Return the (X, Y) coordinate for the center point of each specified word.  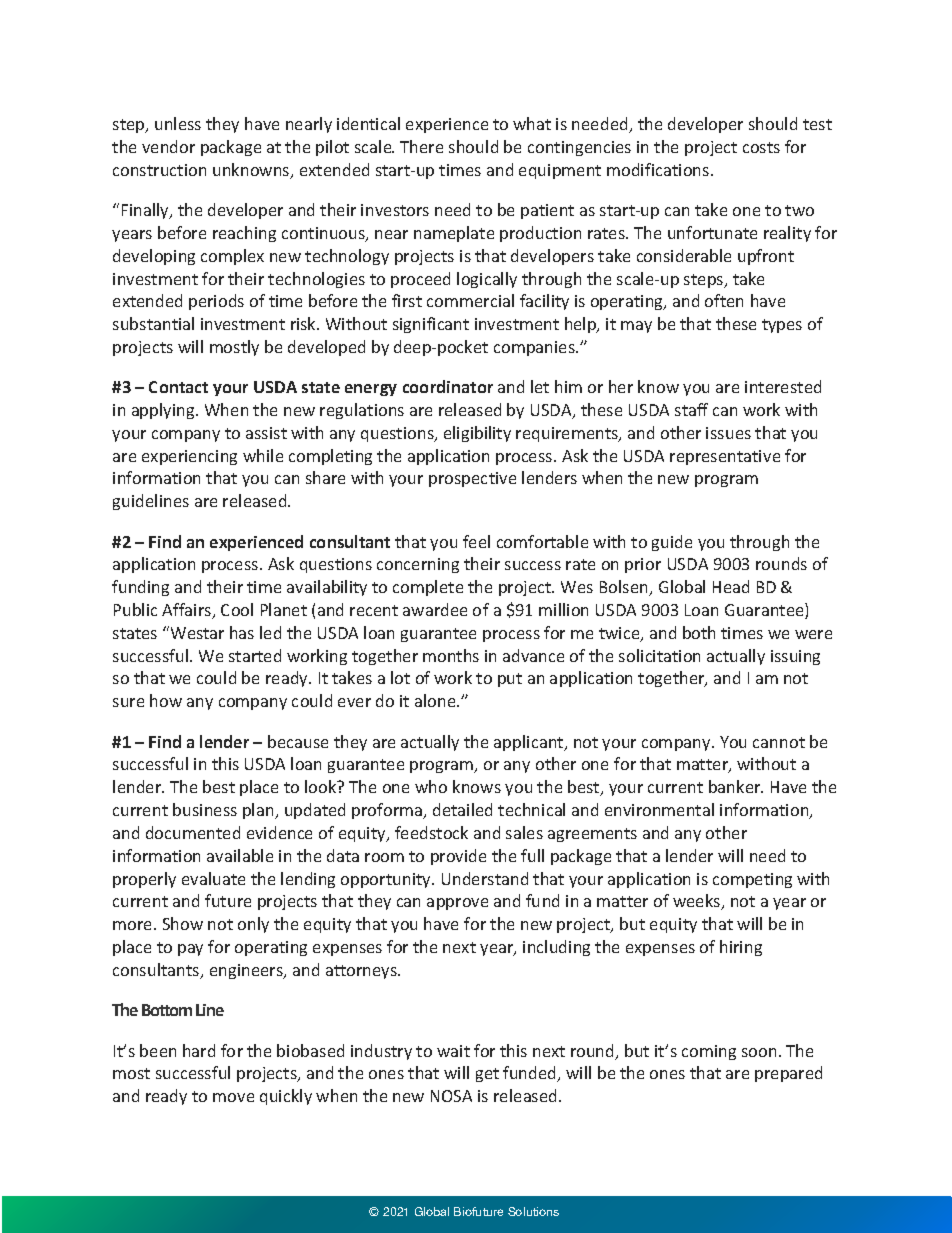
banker (736, 786)
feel (476, 541)
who (431, 786)
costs (761, 147)
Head (731, 586)
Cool (237, 609)
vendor (168, 146)
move (233, 1097)
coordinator (448, 386)
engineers (247, 971)
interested (783, 386)
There (421, 146)
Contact (178, 387)
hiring (741, 948)
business (205, 809)
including (556, 948)
